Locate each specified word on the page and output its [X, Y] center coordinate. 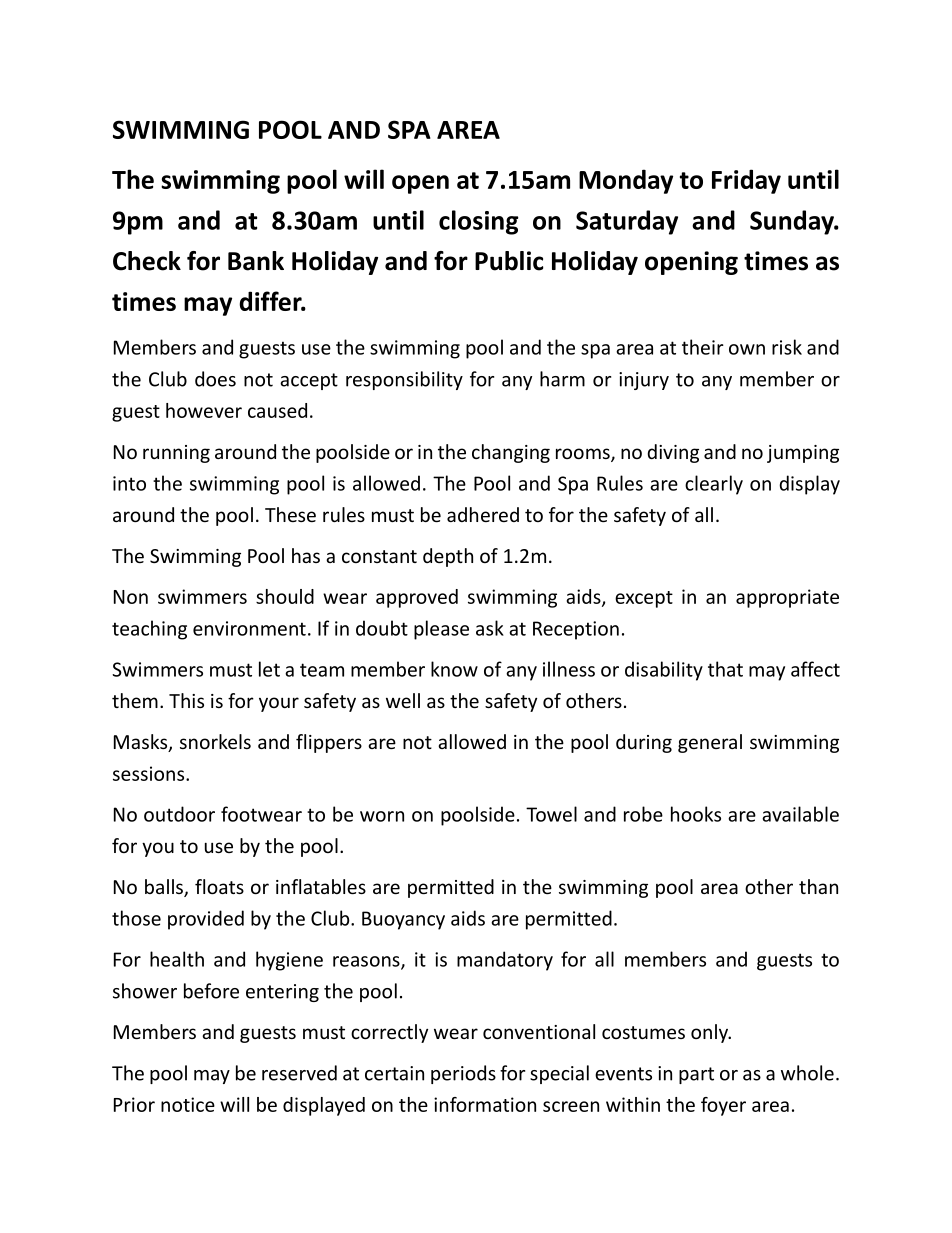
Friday [746, 181]
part [696, 1075]
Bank [256, 261]
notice [188, 1104]
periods [463, 1074]
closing [479, 222]
